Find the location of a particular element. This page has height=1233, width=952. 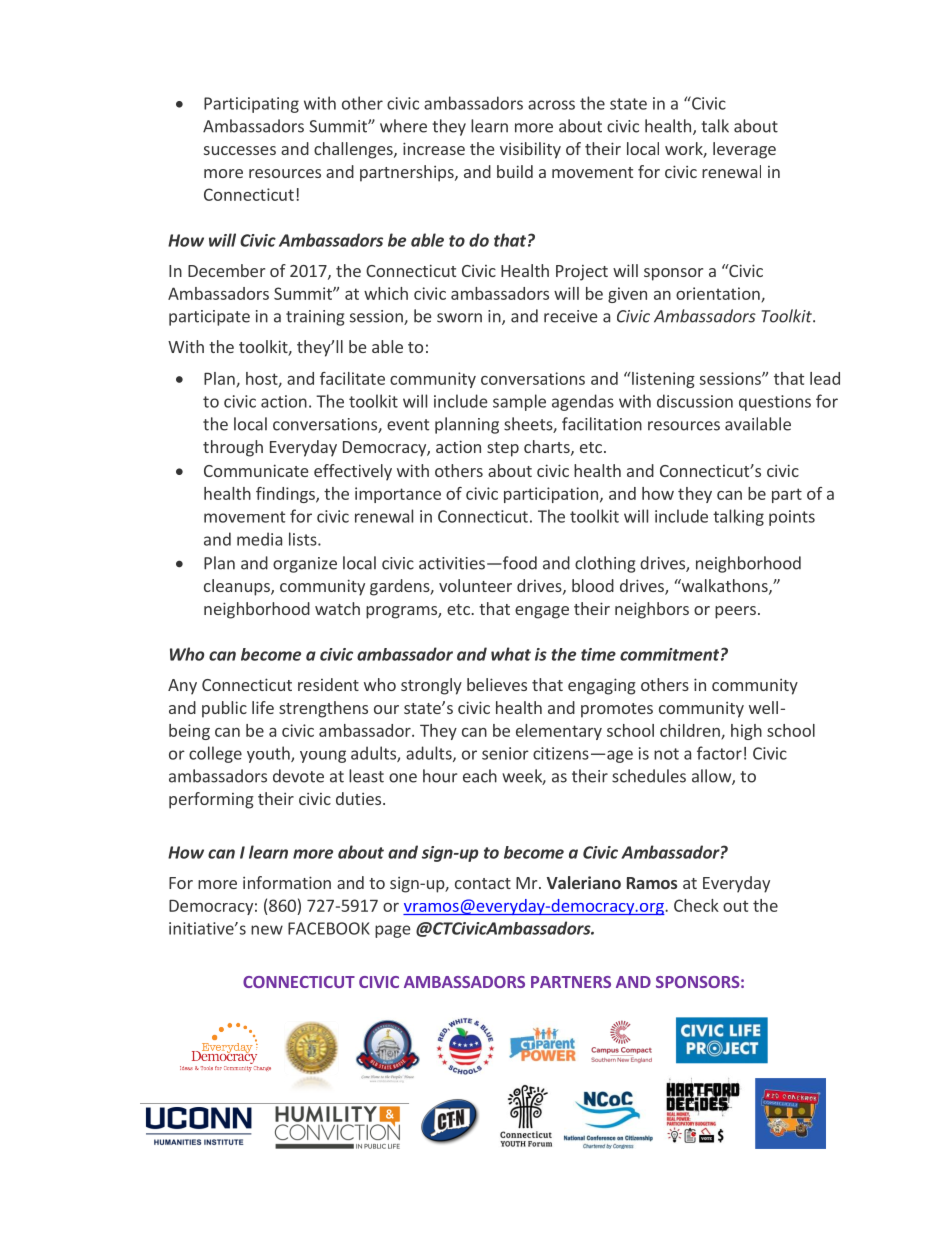

believes is located at coordinates (497, 684).
